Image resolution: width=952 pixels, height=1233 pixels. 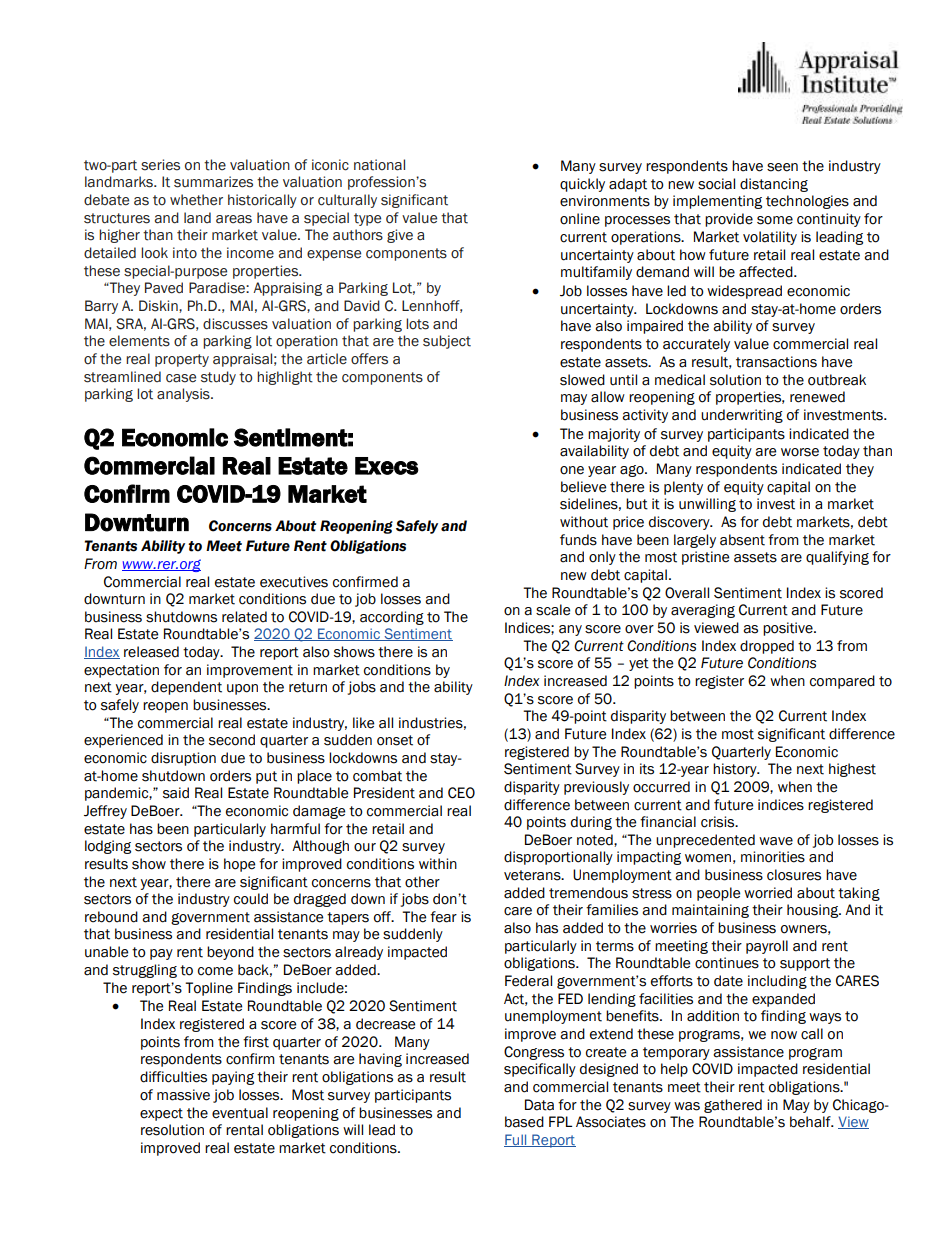 I want to click on whether, so click(x=196, y=200).
